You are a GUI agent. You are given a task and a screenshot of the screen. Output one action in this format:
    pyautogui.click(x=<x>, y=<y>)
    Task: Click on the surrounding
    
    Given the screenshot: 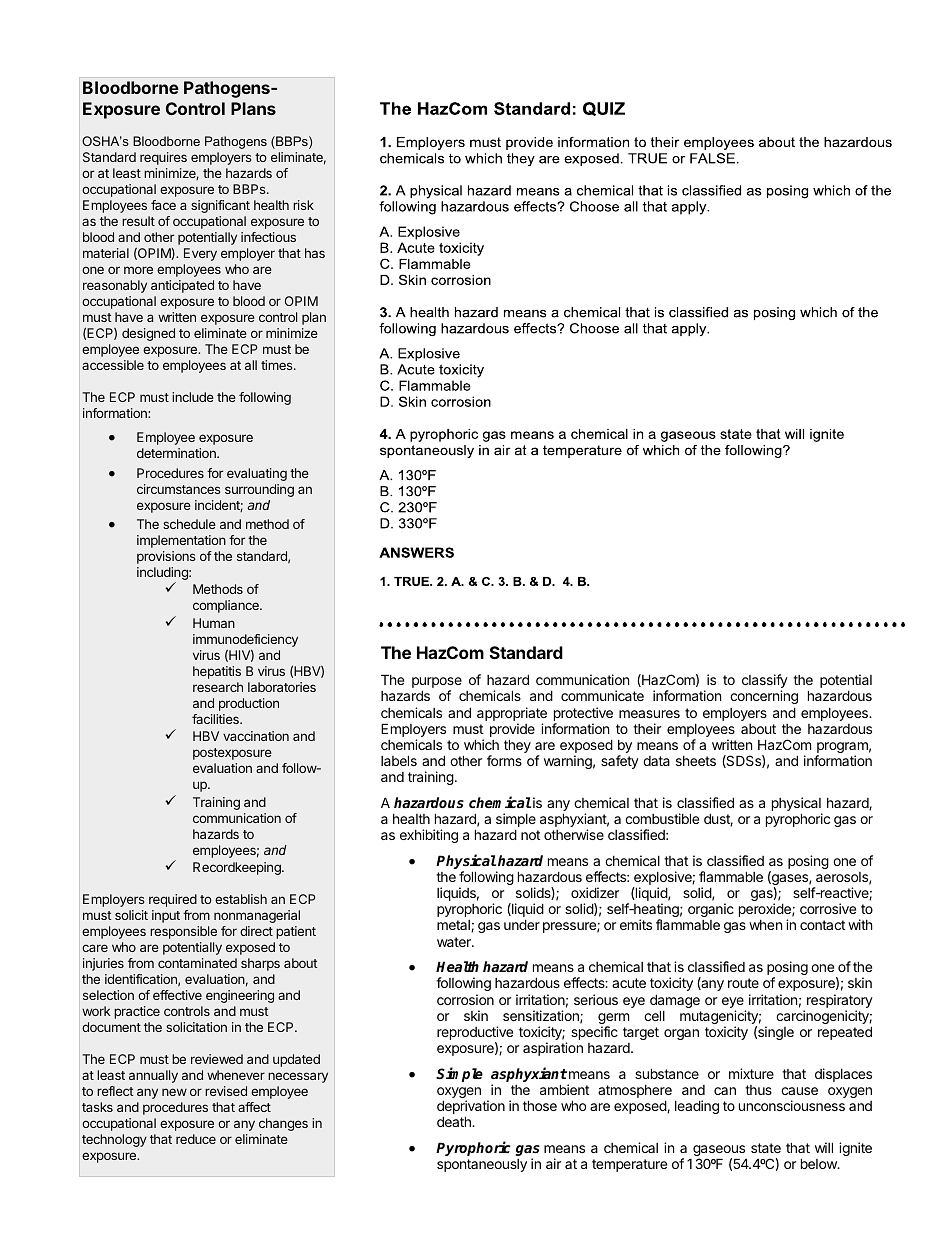 What is the action you would take?
    pyautogui.click(x=259, y=490)
